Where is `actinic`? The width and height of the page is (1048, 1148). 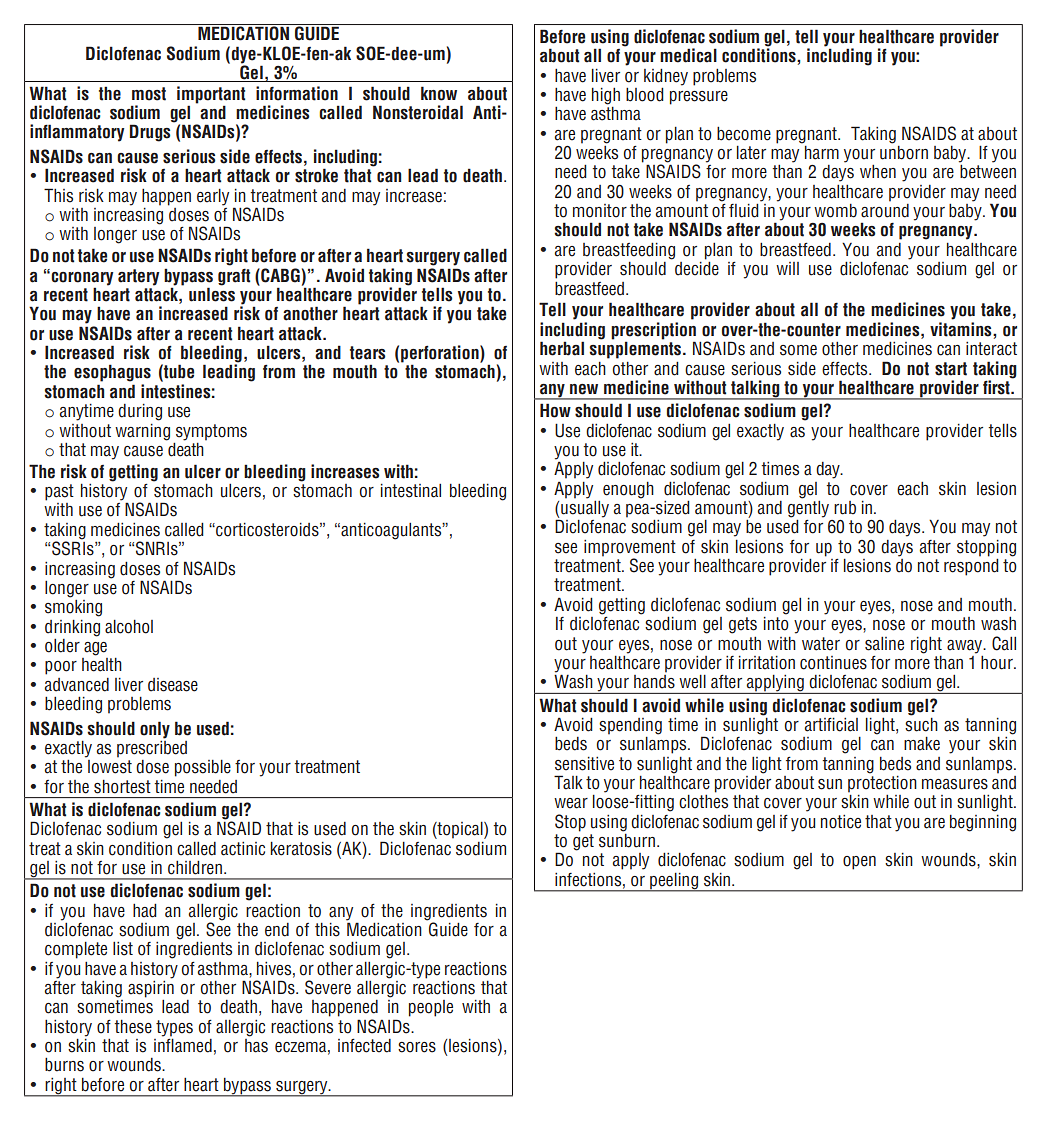 actinic is located at coordinates (243, 849).
